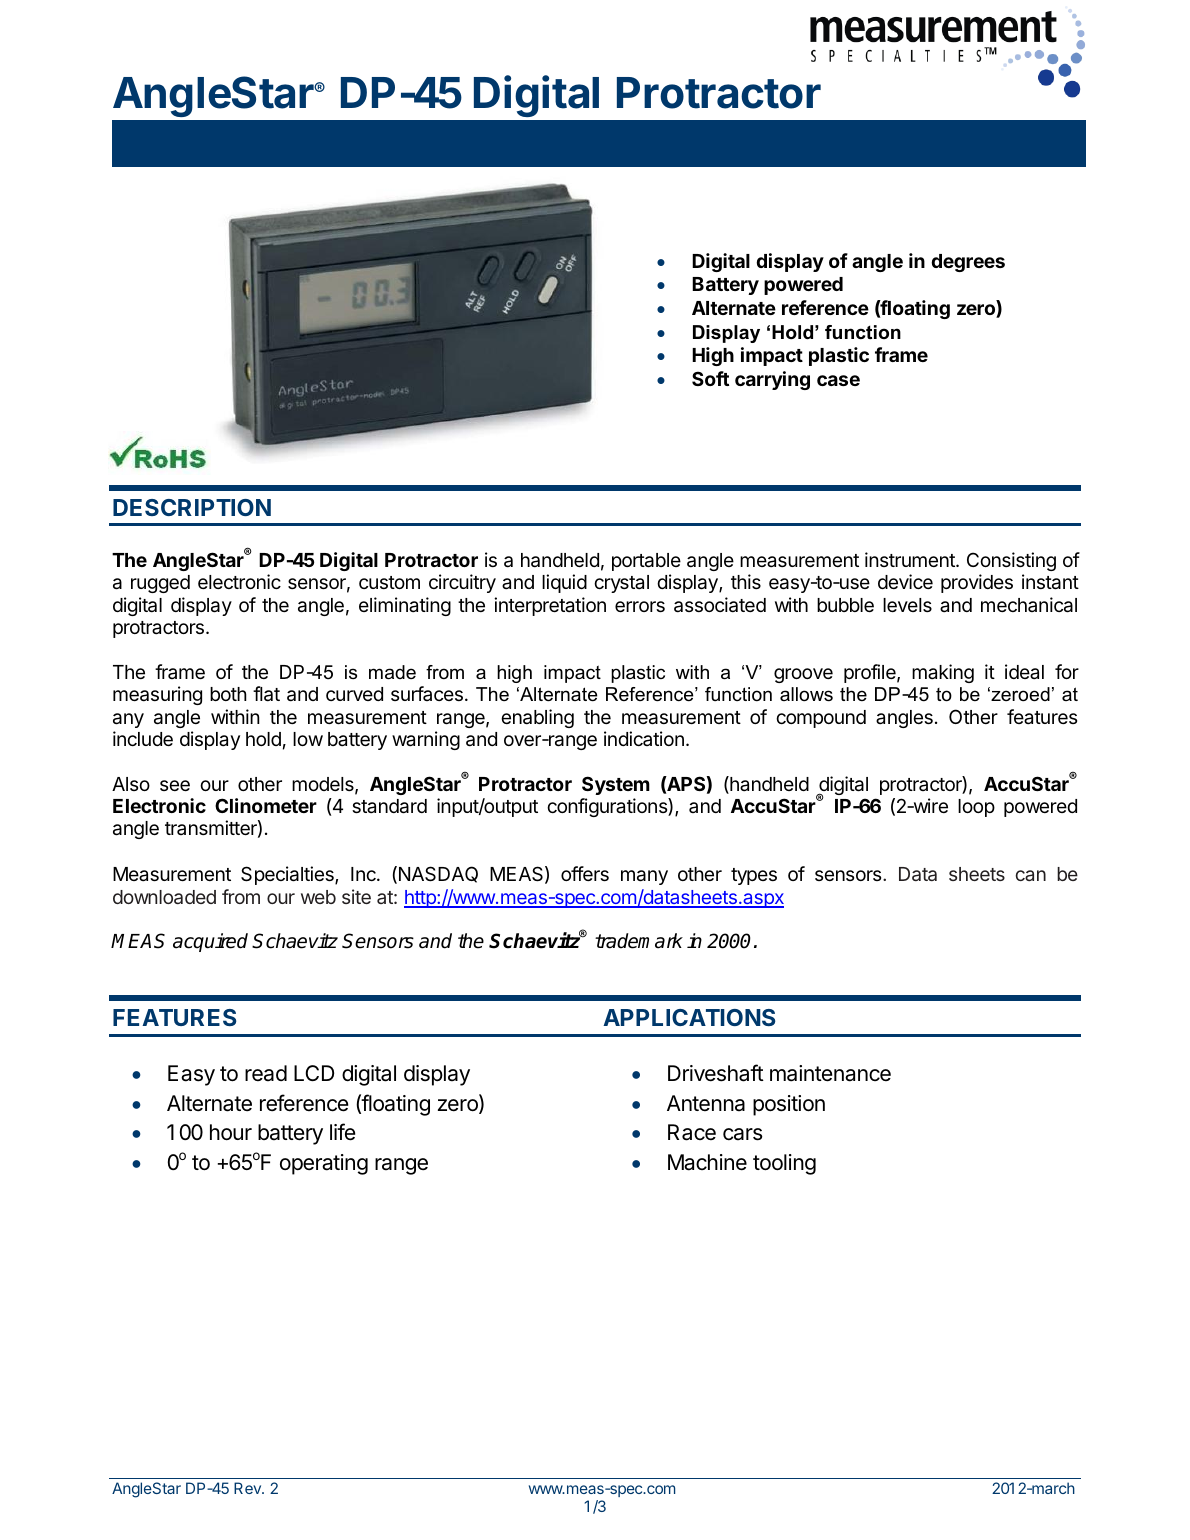  What do you see at coordinates (977, 583) in the image?
I see `provides` at bounding box center [977, 583].
